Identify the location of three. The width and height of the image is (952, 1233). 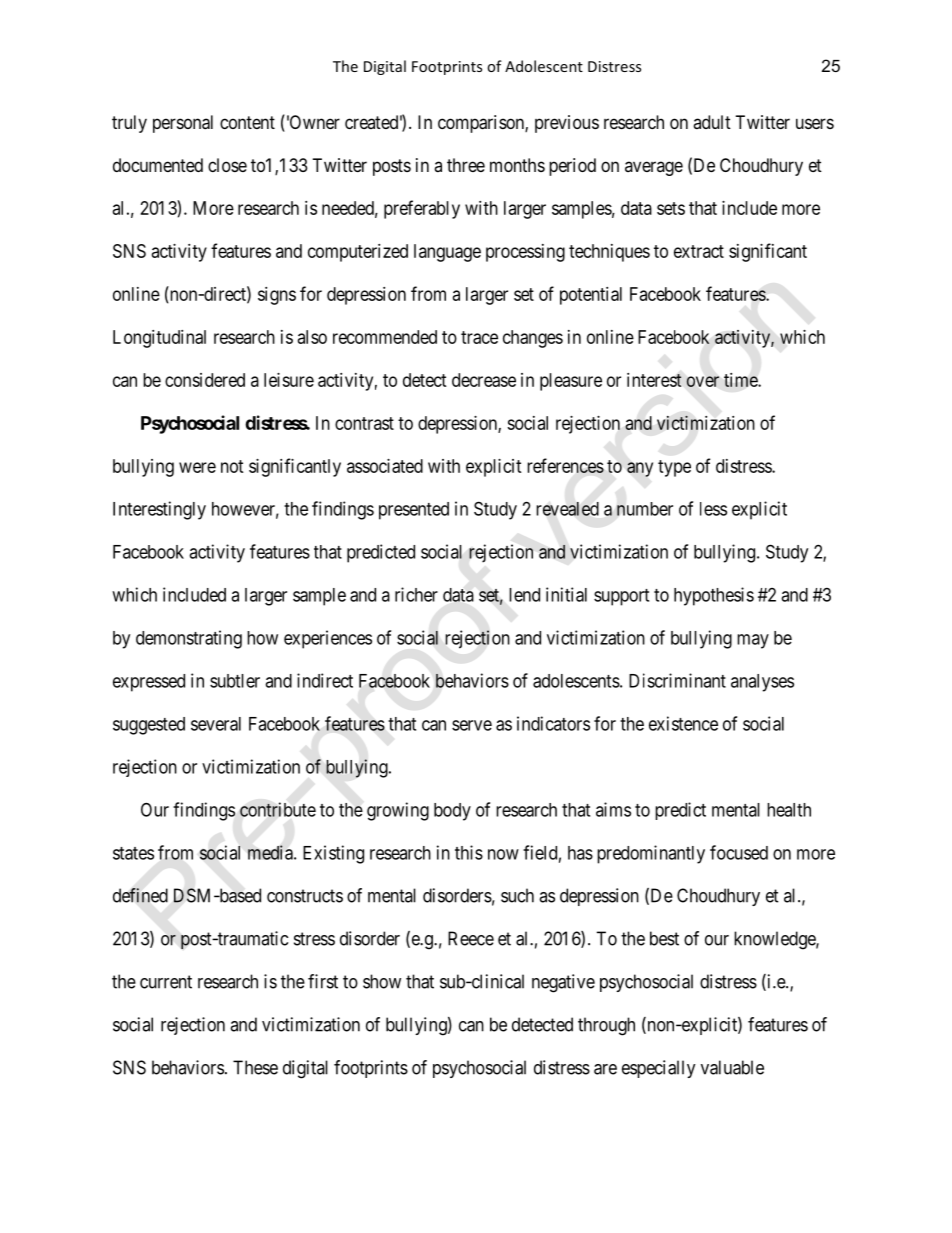
(466, 165).
